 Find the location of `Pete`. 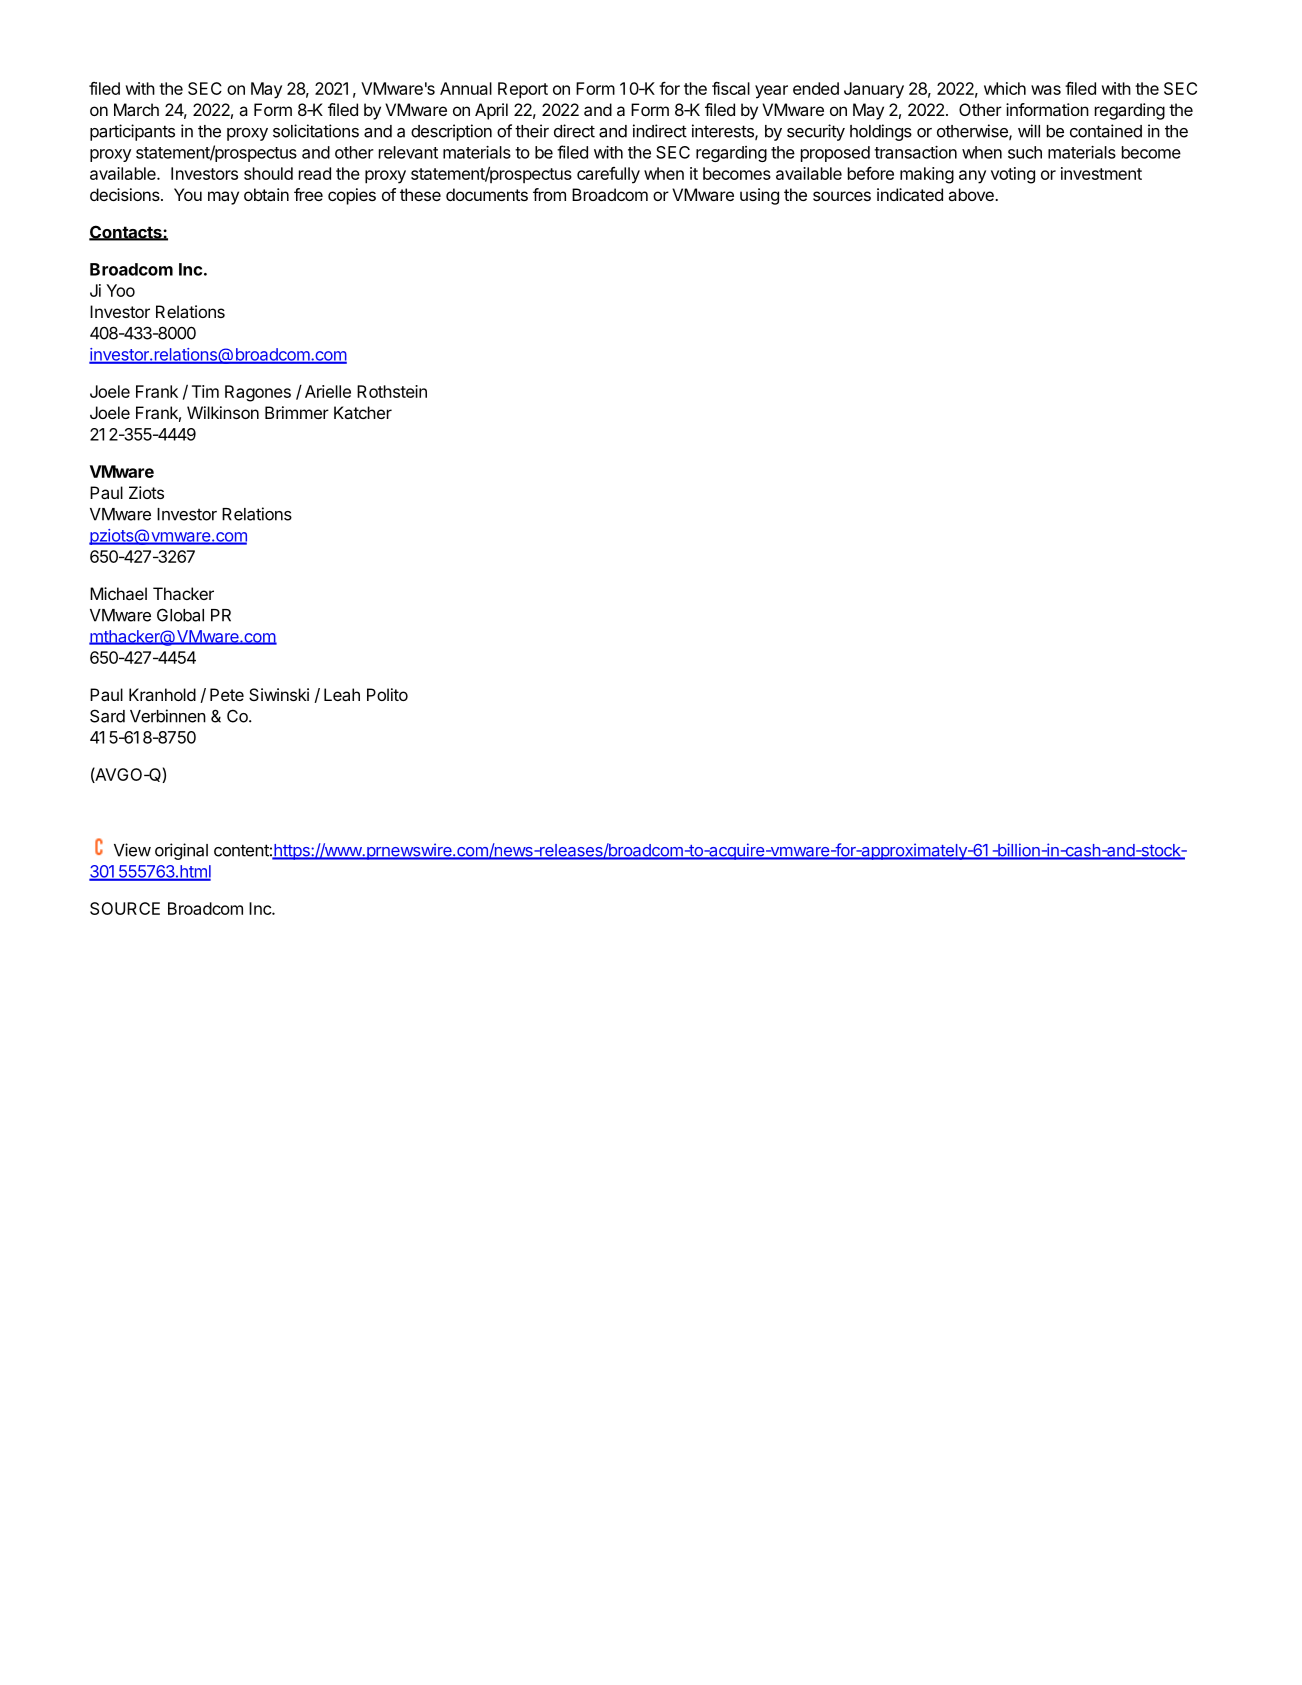

Pete is located at coordinates (227, 694).
